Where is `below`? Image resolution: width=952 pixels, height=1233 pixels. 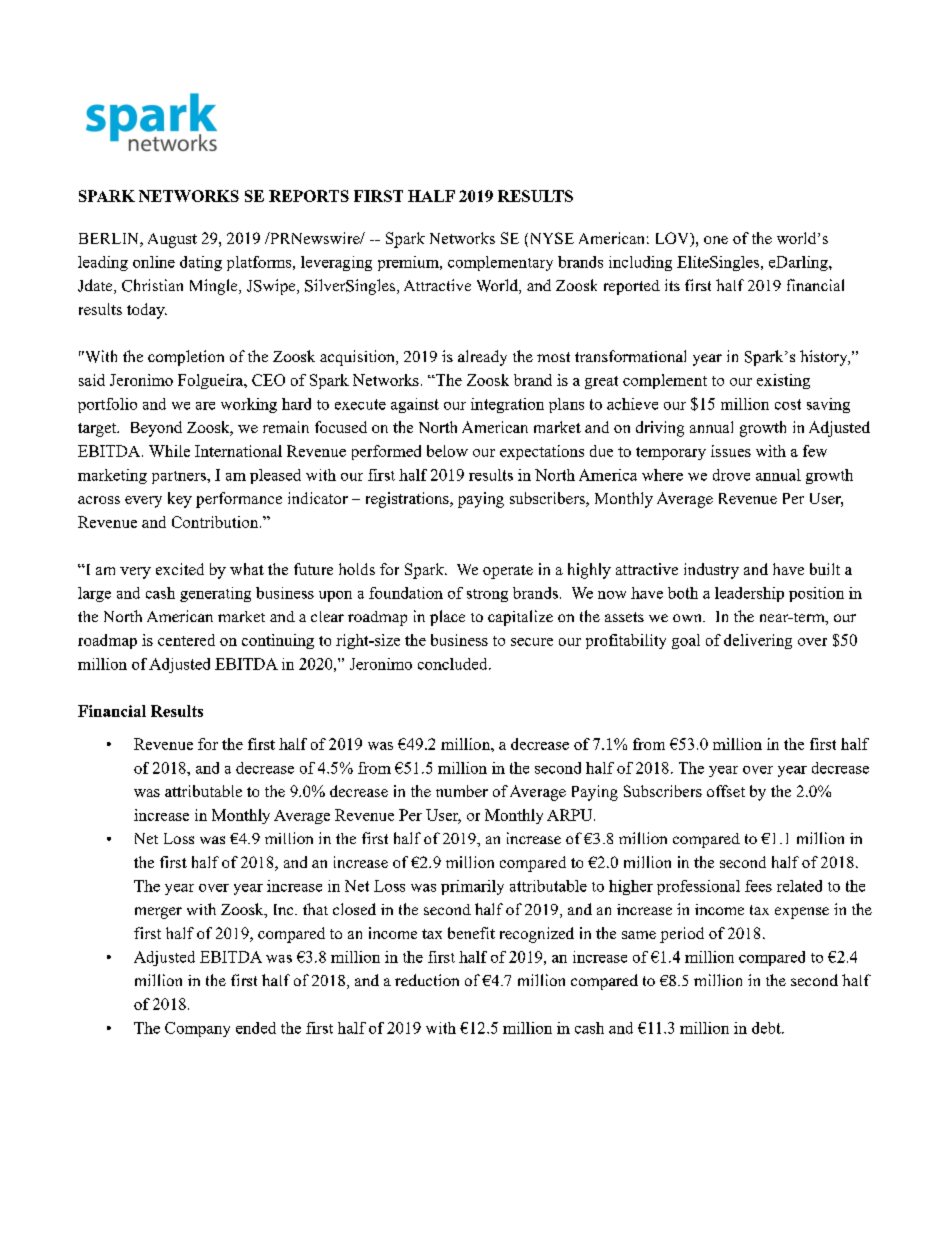
below is located at coordinates (447, 451).
